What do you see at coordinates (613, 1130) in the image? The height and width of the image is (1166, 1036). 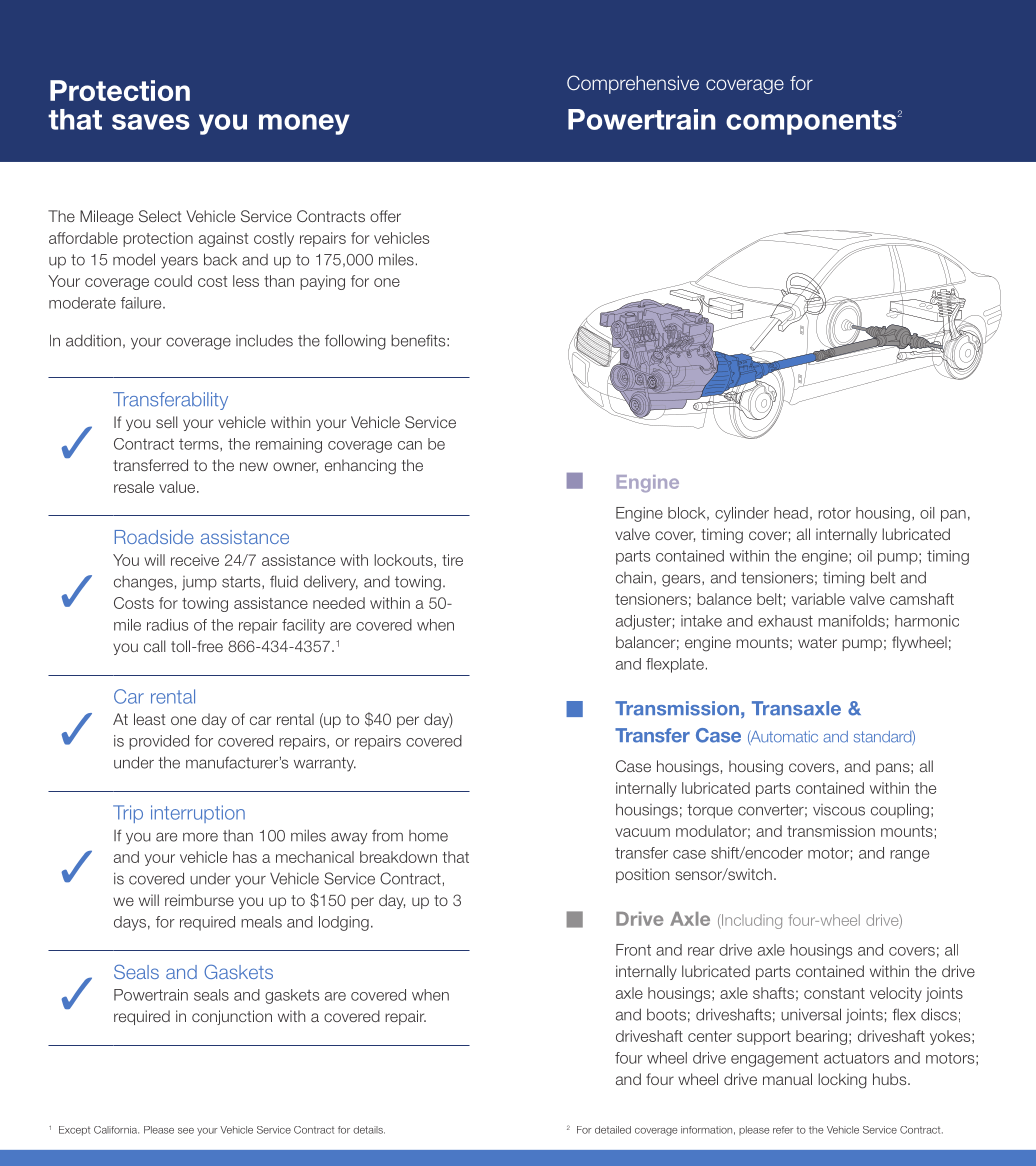 I see `detailed` at bounding box center [613, 1130].
